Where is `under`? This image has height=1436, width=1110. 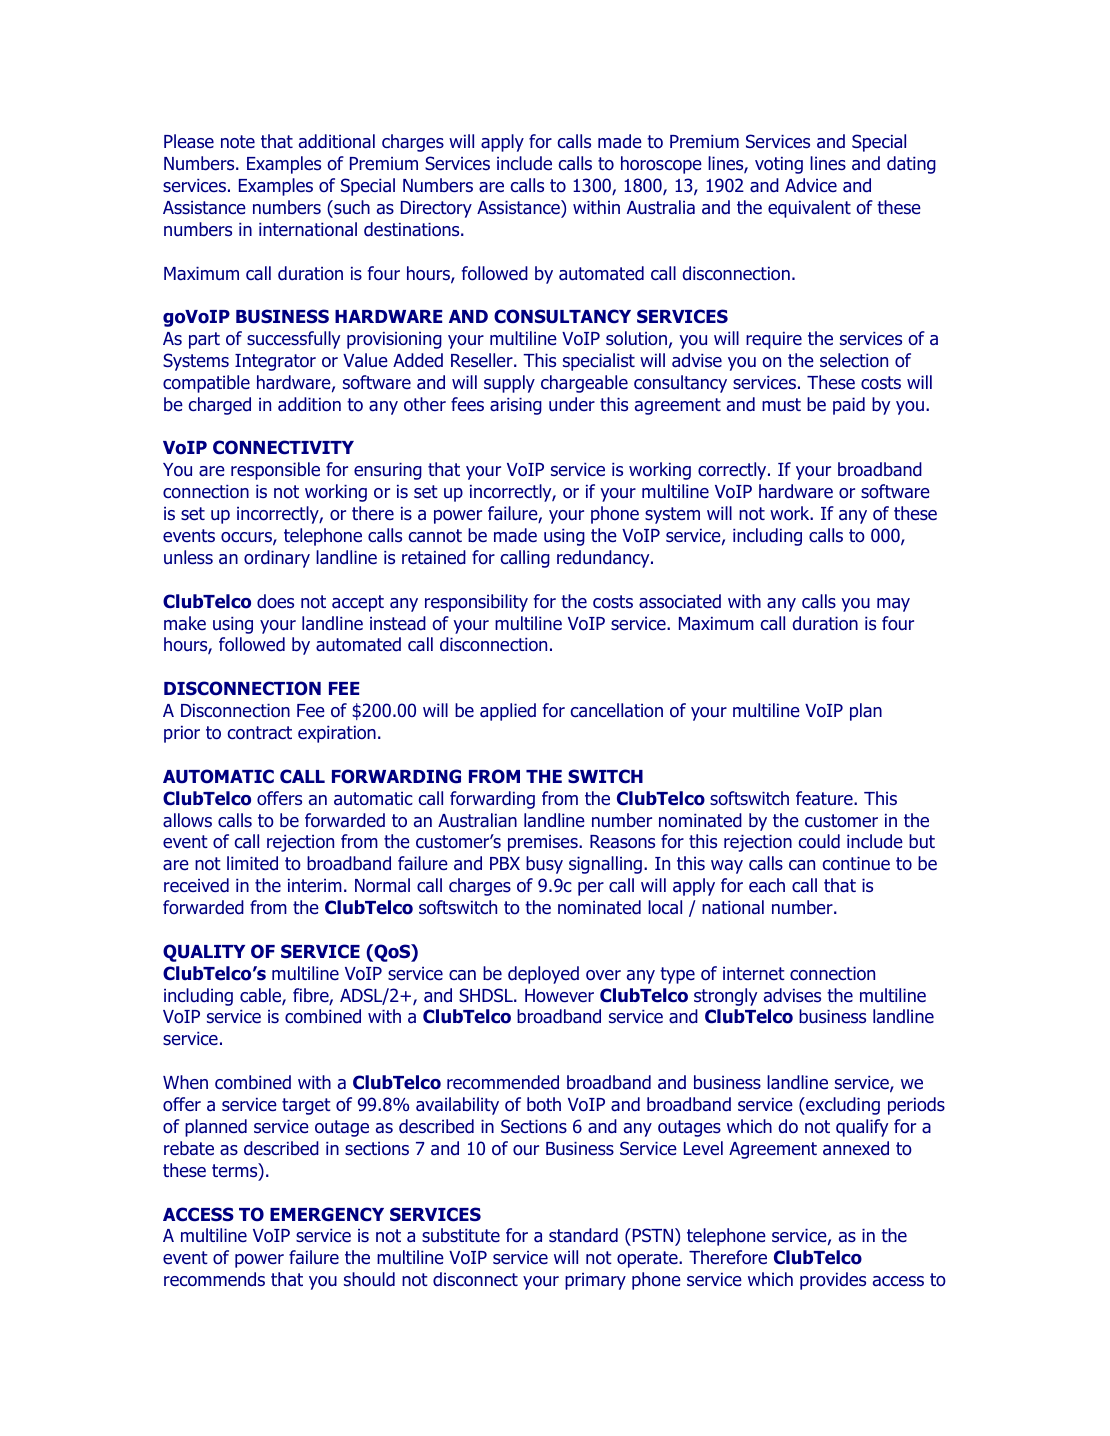
under is located at coordinates (572, 404).
